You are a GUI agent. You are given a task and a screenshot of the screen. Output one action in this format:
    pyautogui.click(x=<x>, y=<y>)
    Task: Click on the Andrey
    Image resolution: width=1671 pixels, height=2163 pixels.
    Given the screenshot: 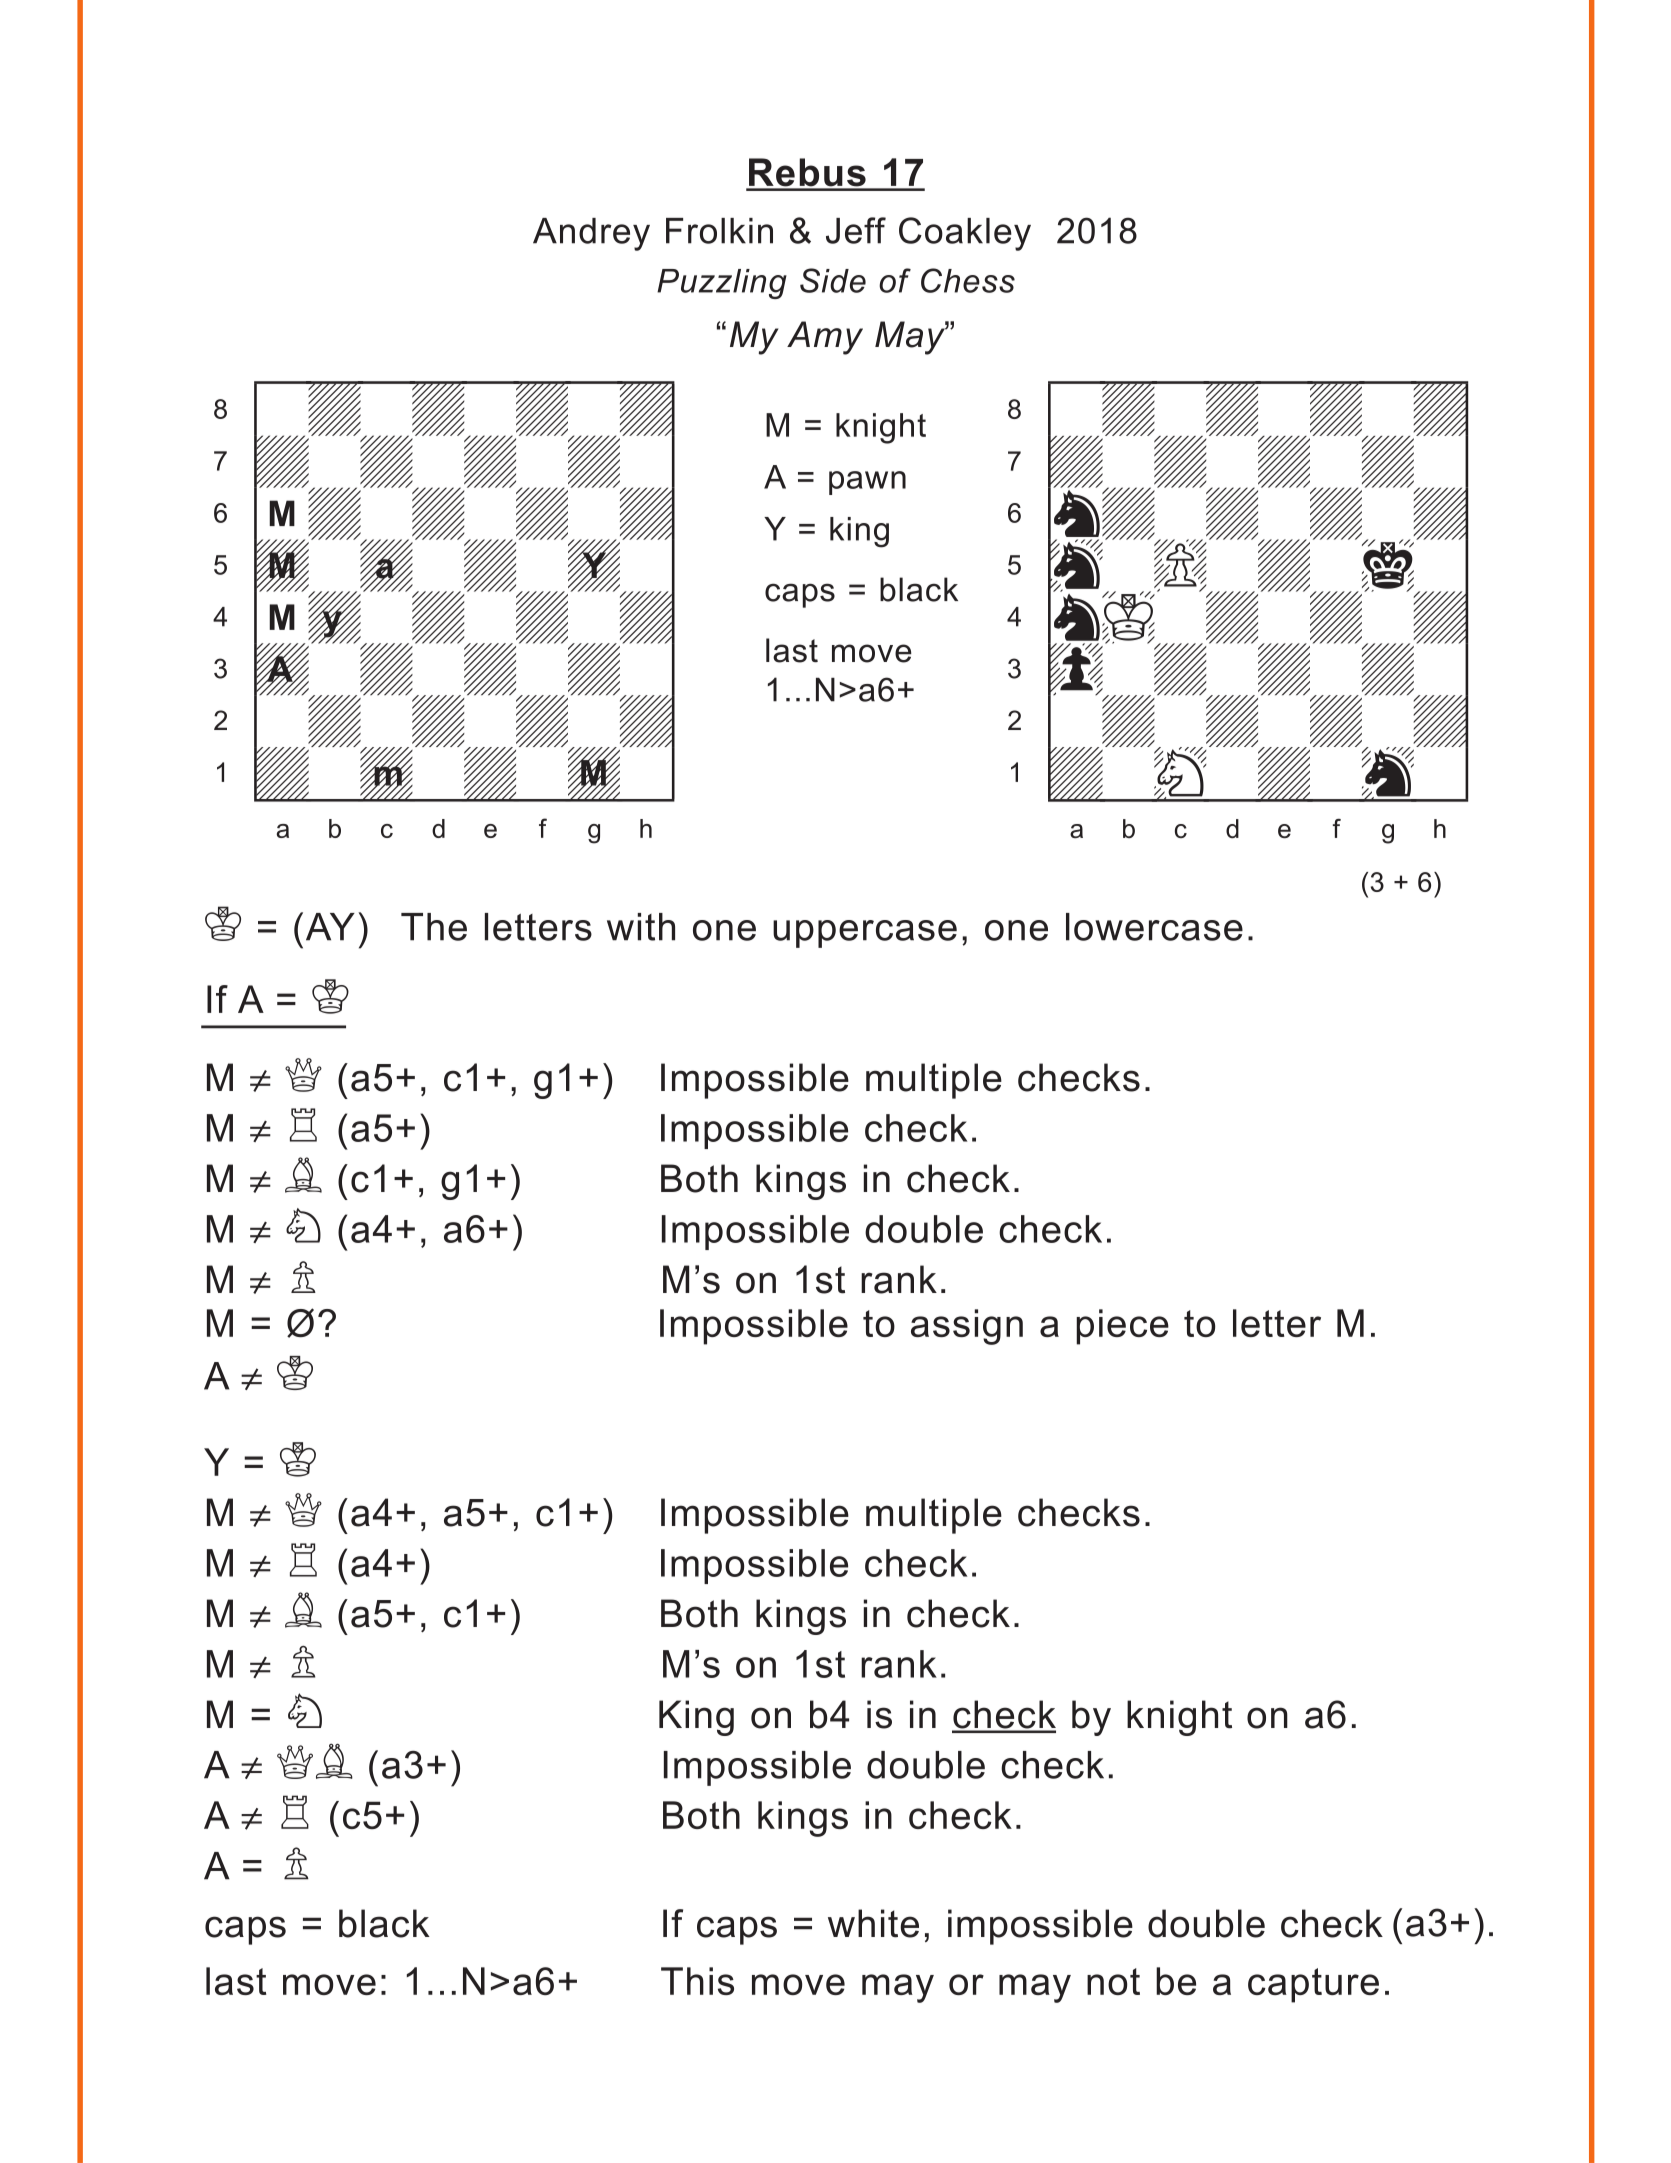 What is the action you would take?
    pyautogui.click(x=591, y=234)
